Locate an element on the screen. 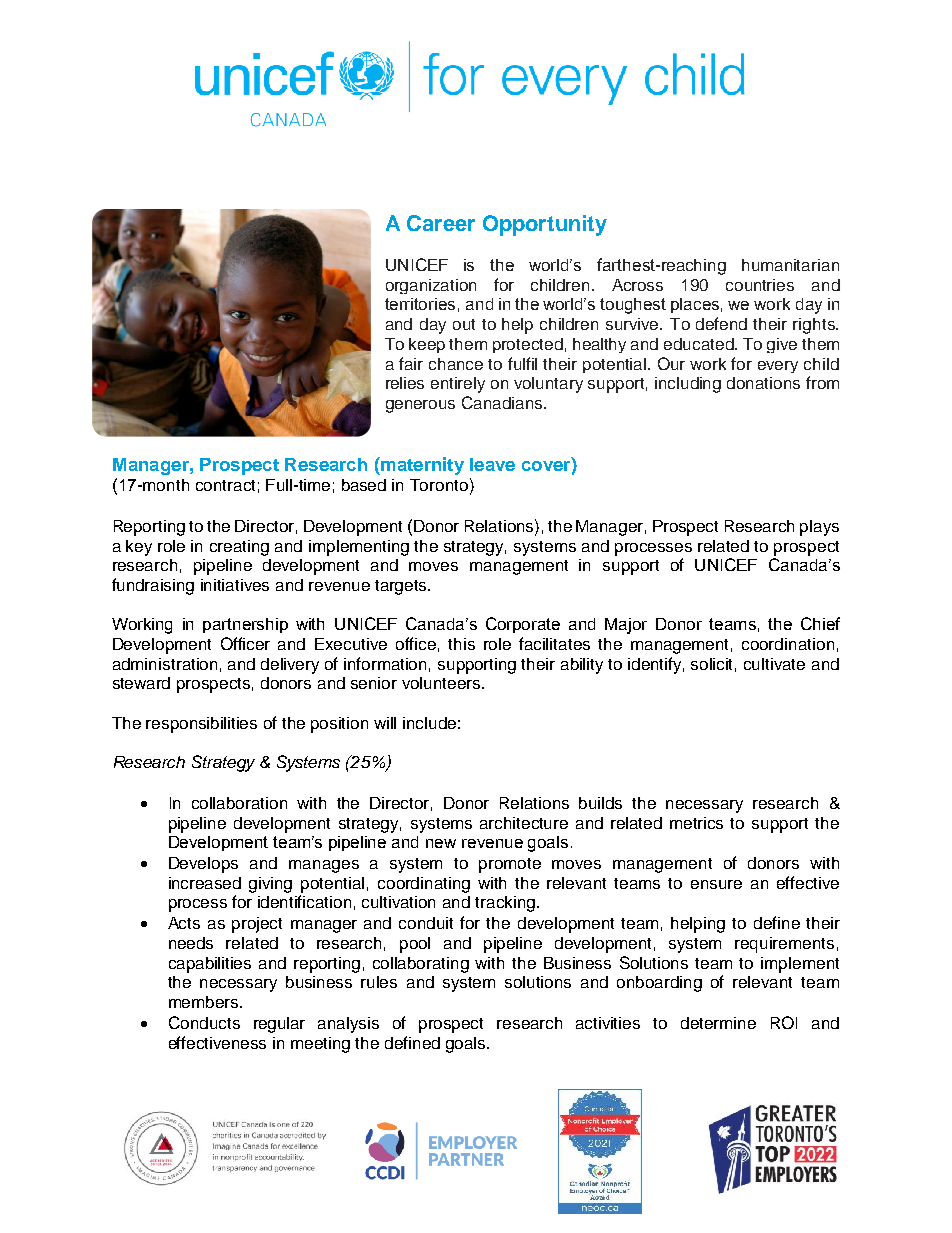 This screenshot has width=952, height=1233. contract is located at coordinates (225, 485).
